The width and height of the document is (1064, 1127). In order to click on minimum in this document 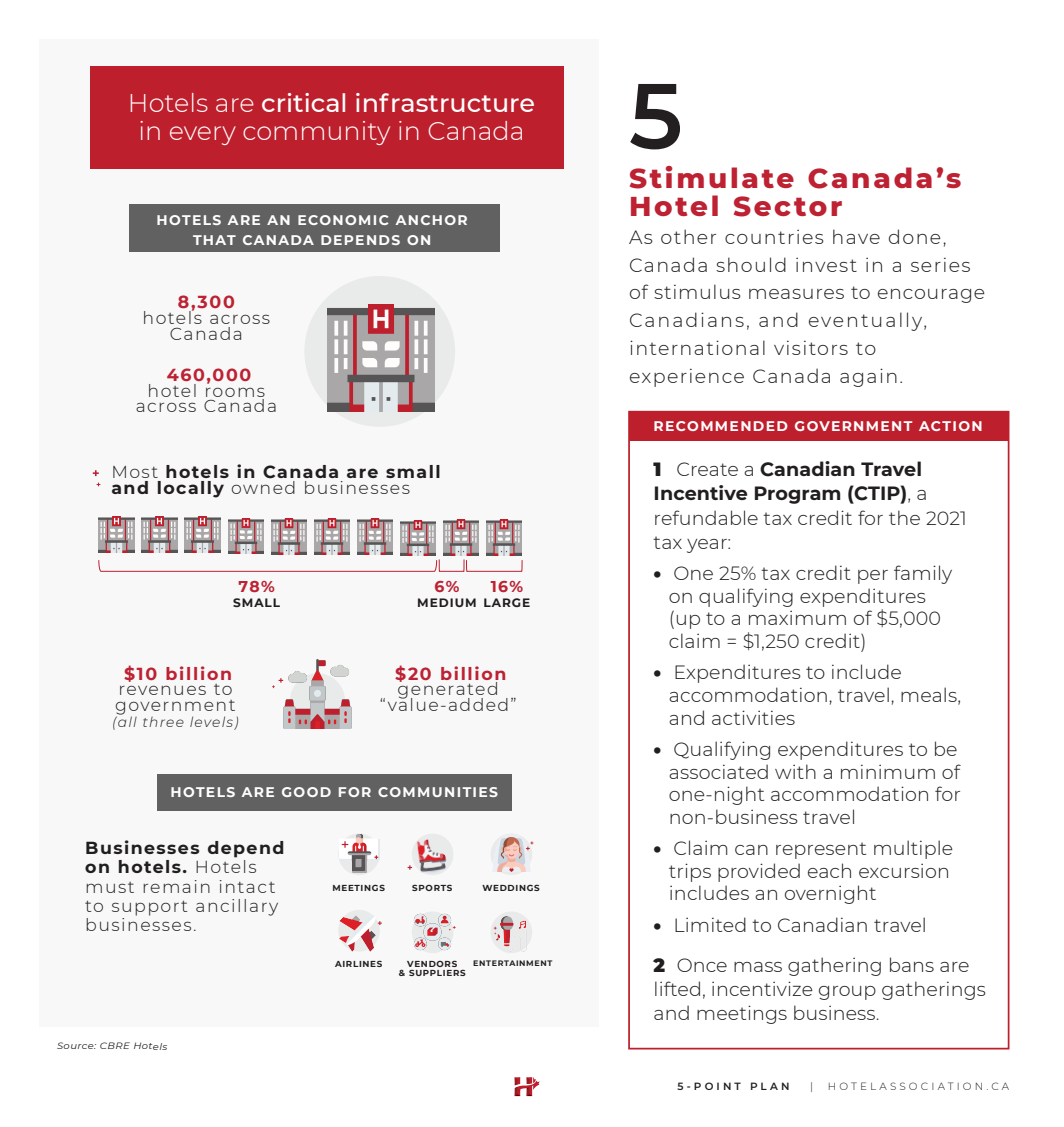, I will do `click(888, 771)`.
